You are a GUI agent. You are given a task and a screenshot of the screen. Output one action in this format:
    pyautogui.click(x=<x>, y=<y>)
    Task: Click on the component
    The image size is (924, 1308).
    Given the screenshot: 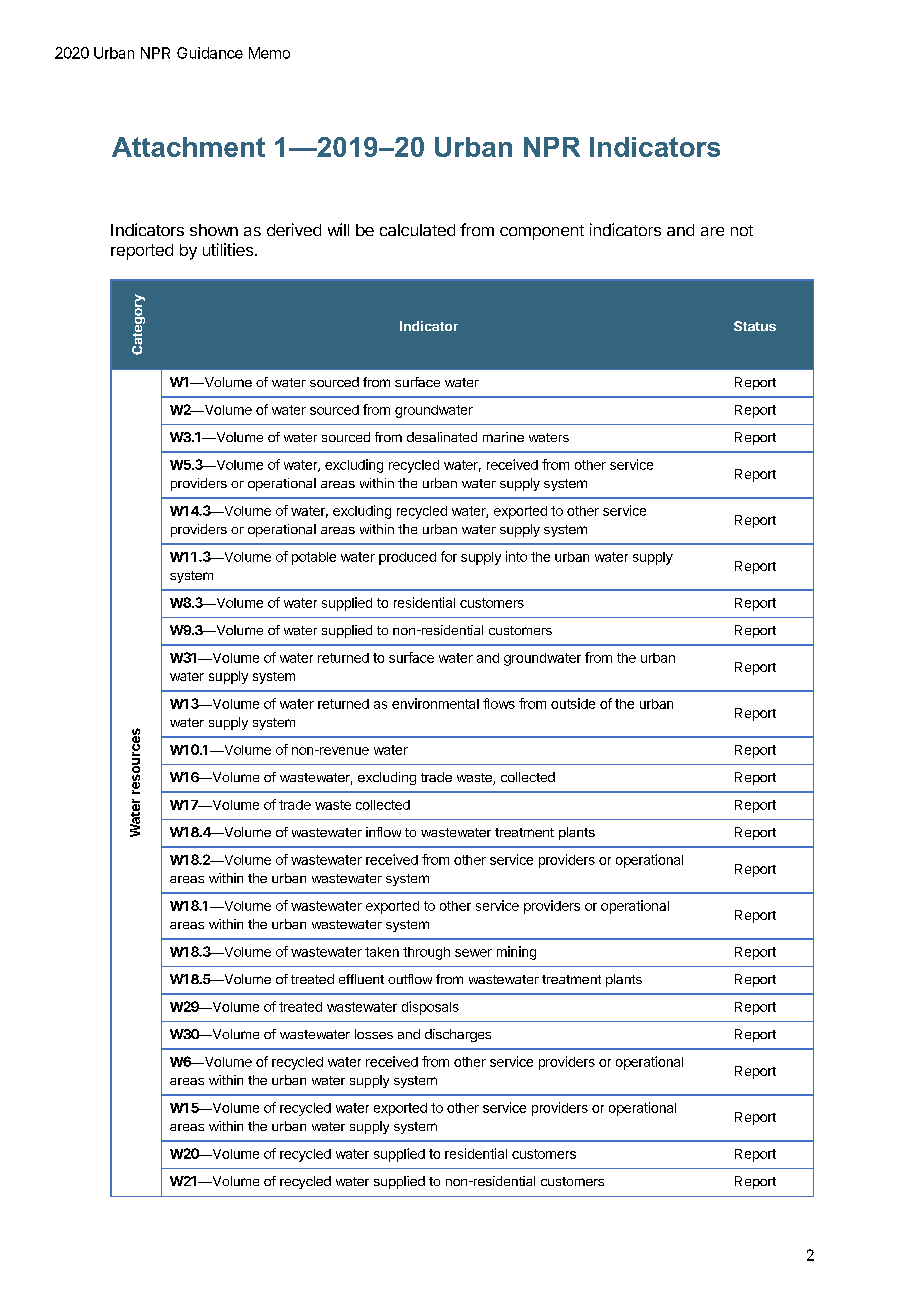 What is the action you would take?
    pyautogui.click(x=542, y=232)
